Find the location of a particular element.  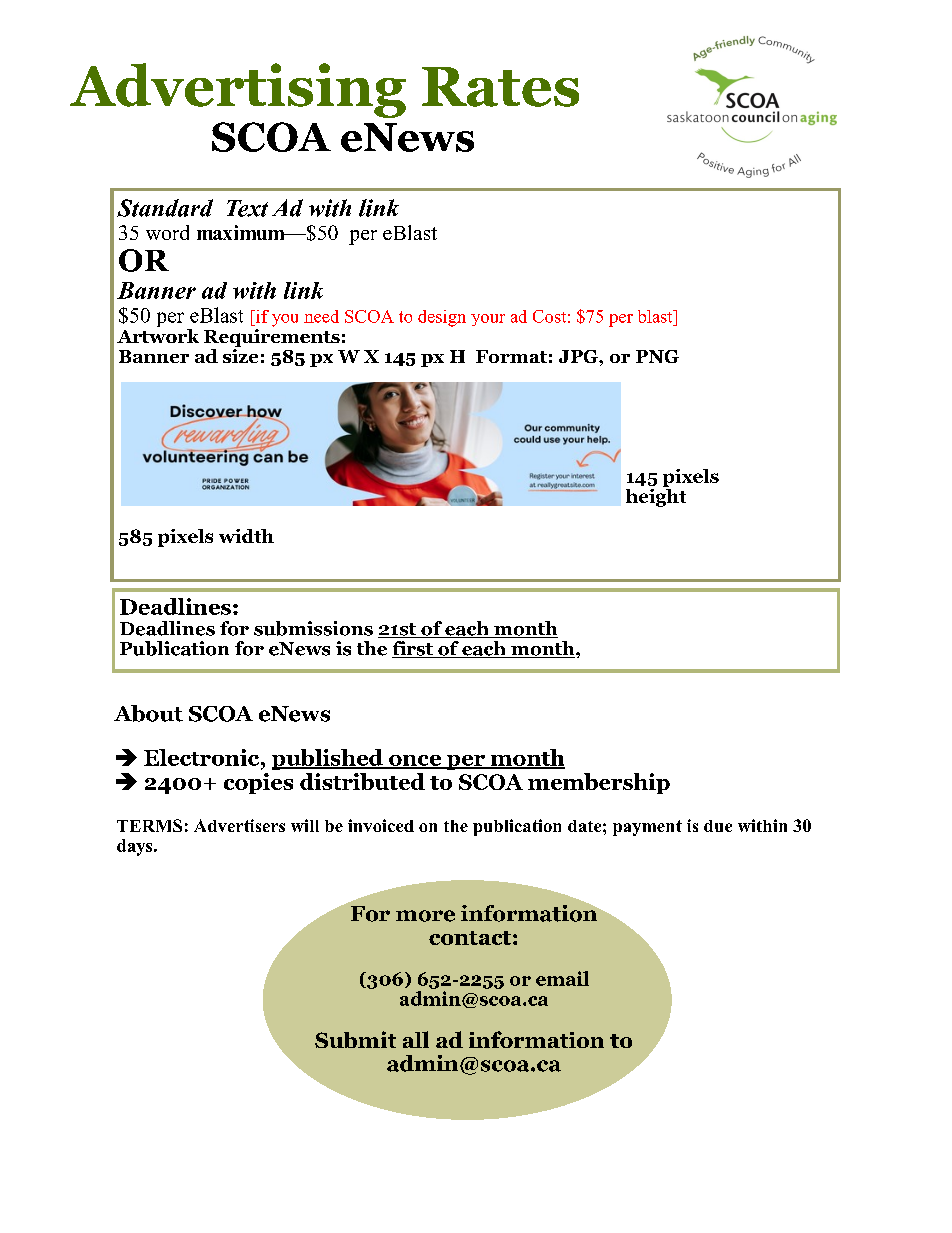

Submit is located at coordinates (355, 1039).
